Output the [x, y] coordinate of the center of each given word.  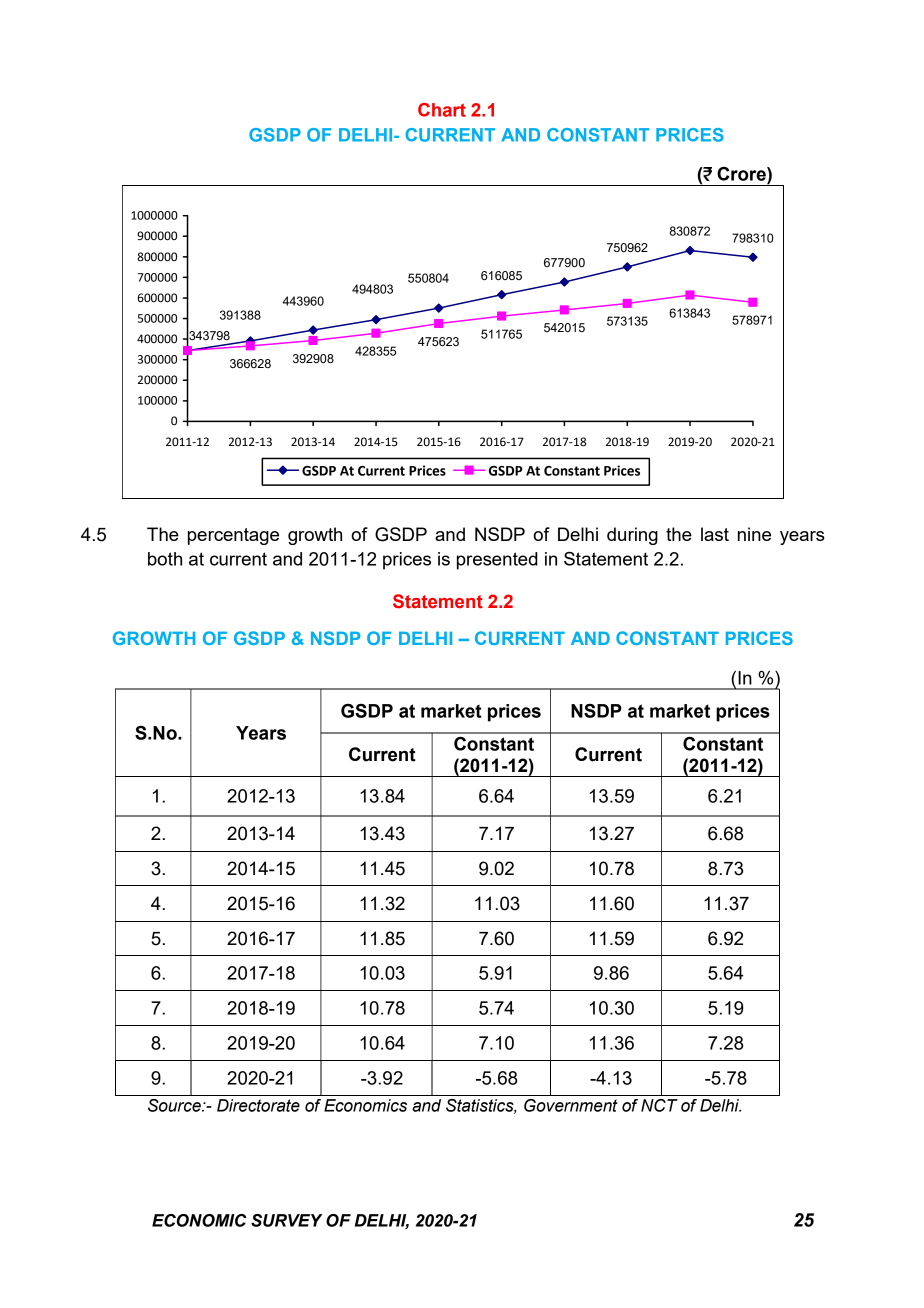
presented [497, 561]
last [715, 534]
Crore [742, 174]
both [165, 559]
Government [571, 1105]
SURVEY [286, 1220]
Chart [442, 110]
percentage [233, 536]
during [632, 536]
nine [754, 534]
